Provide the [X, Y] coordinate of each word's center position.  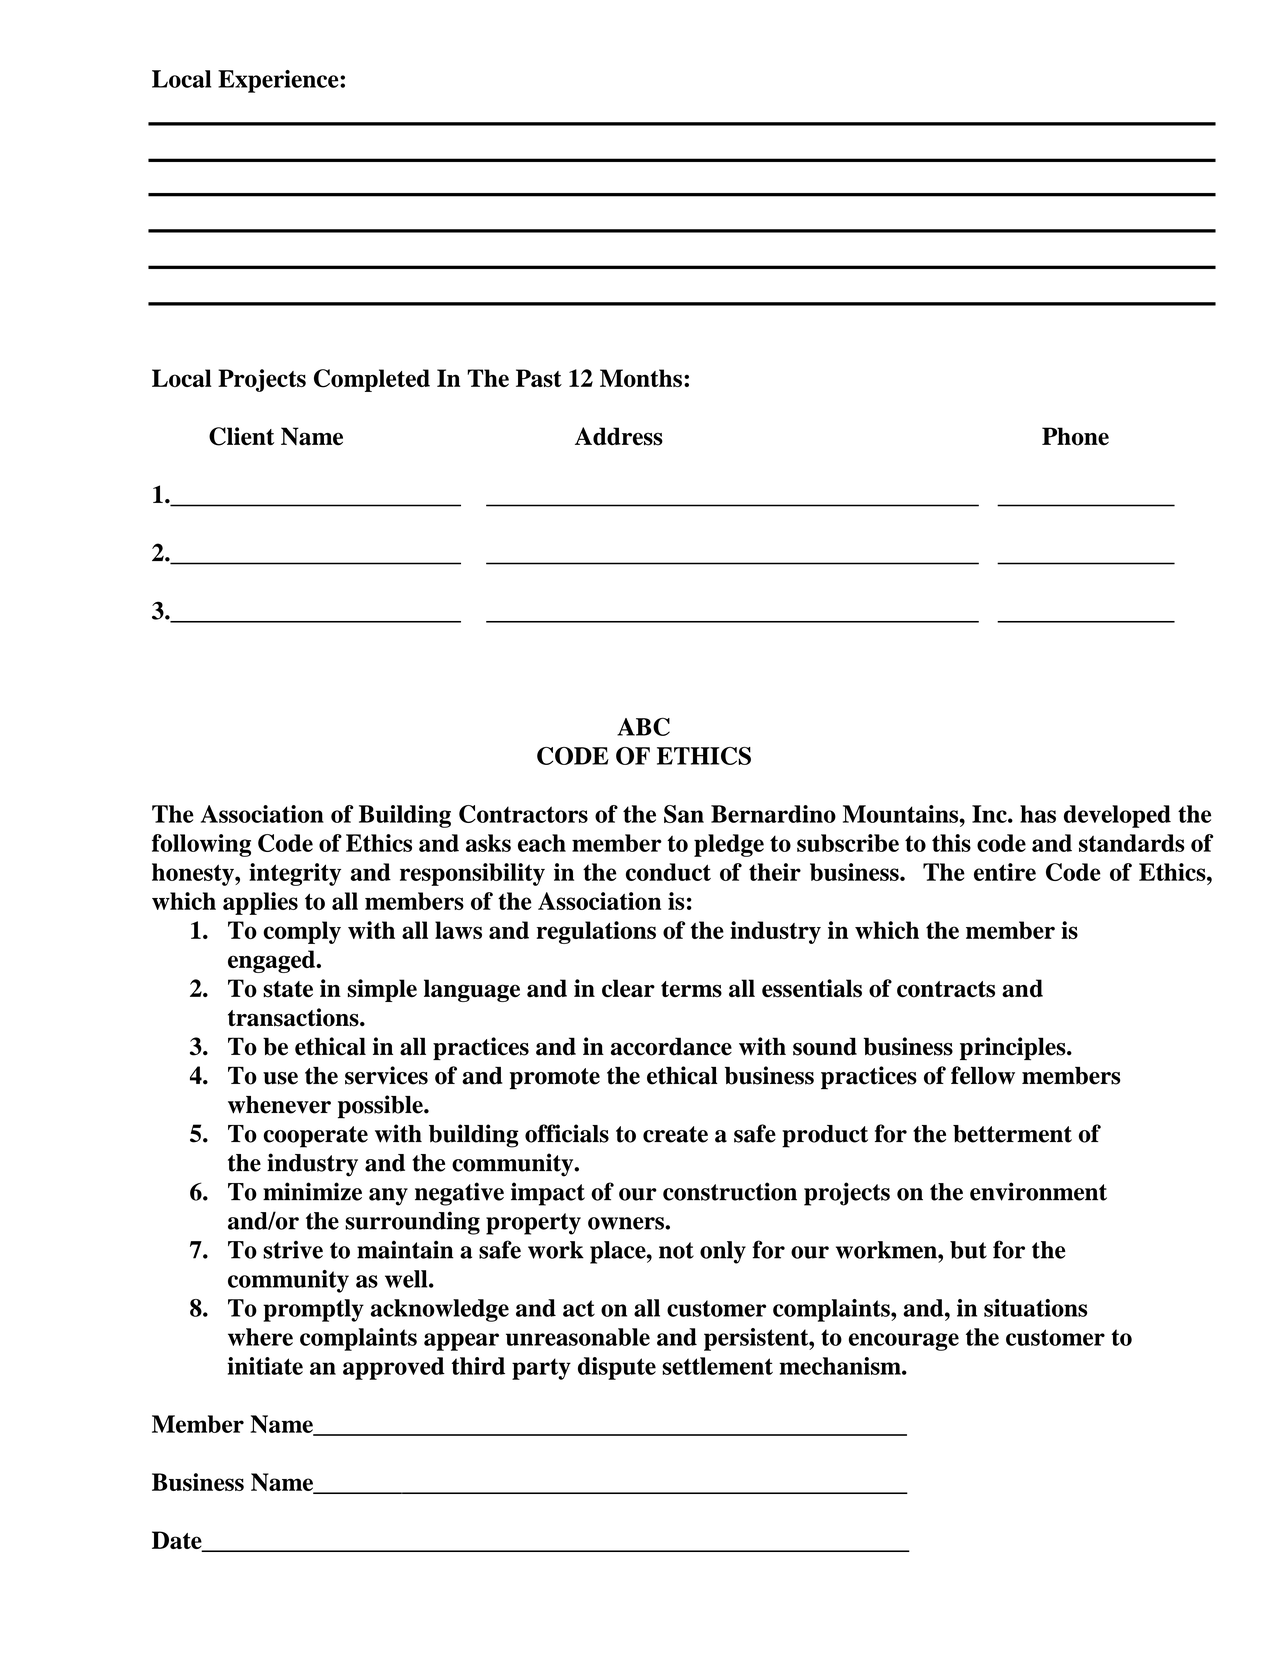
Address [619, 436]
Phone [1075, 436]
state [288, 989]
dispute [617, 1368]
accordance [671, 1046]
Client [241, 436]
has [1038, 814]
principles [1014, 1048]
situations [1035, 1308]
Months [641, 378]
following [201, 845]
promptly [313, 1310]
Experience [279, 81]
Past [539, 378]
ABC [643, 726]
